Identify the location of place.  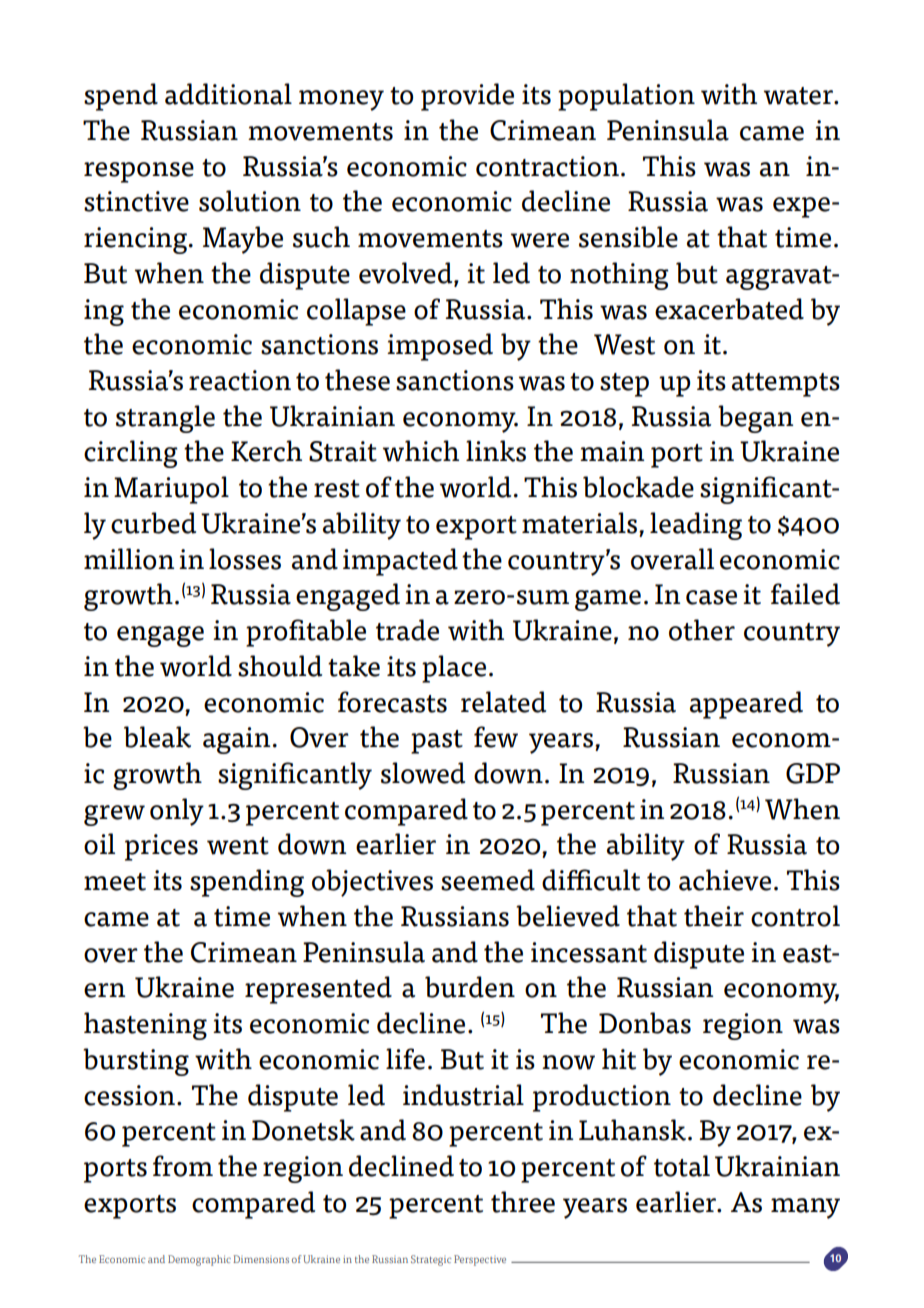
(454, 669).
